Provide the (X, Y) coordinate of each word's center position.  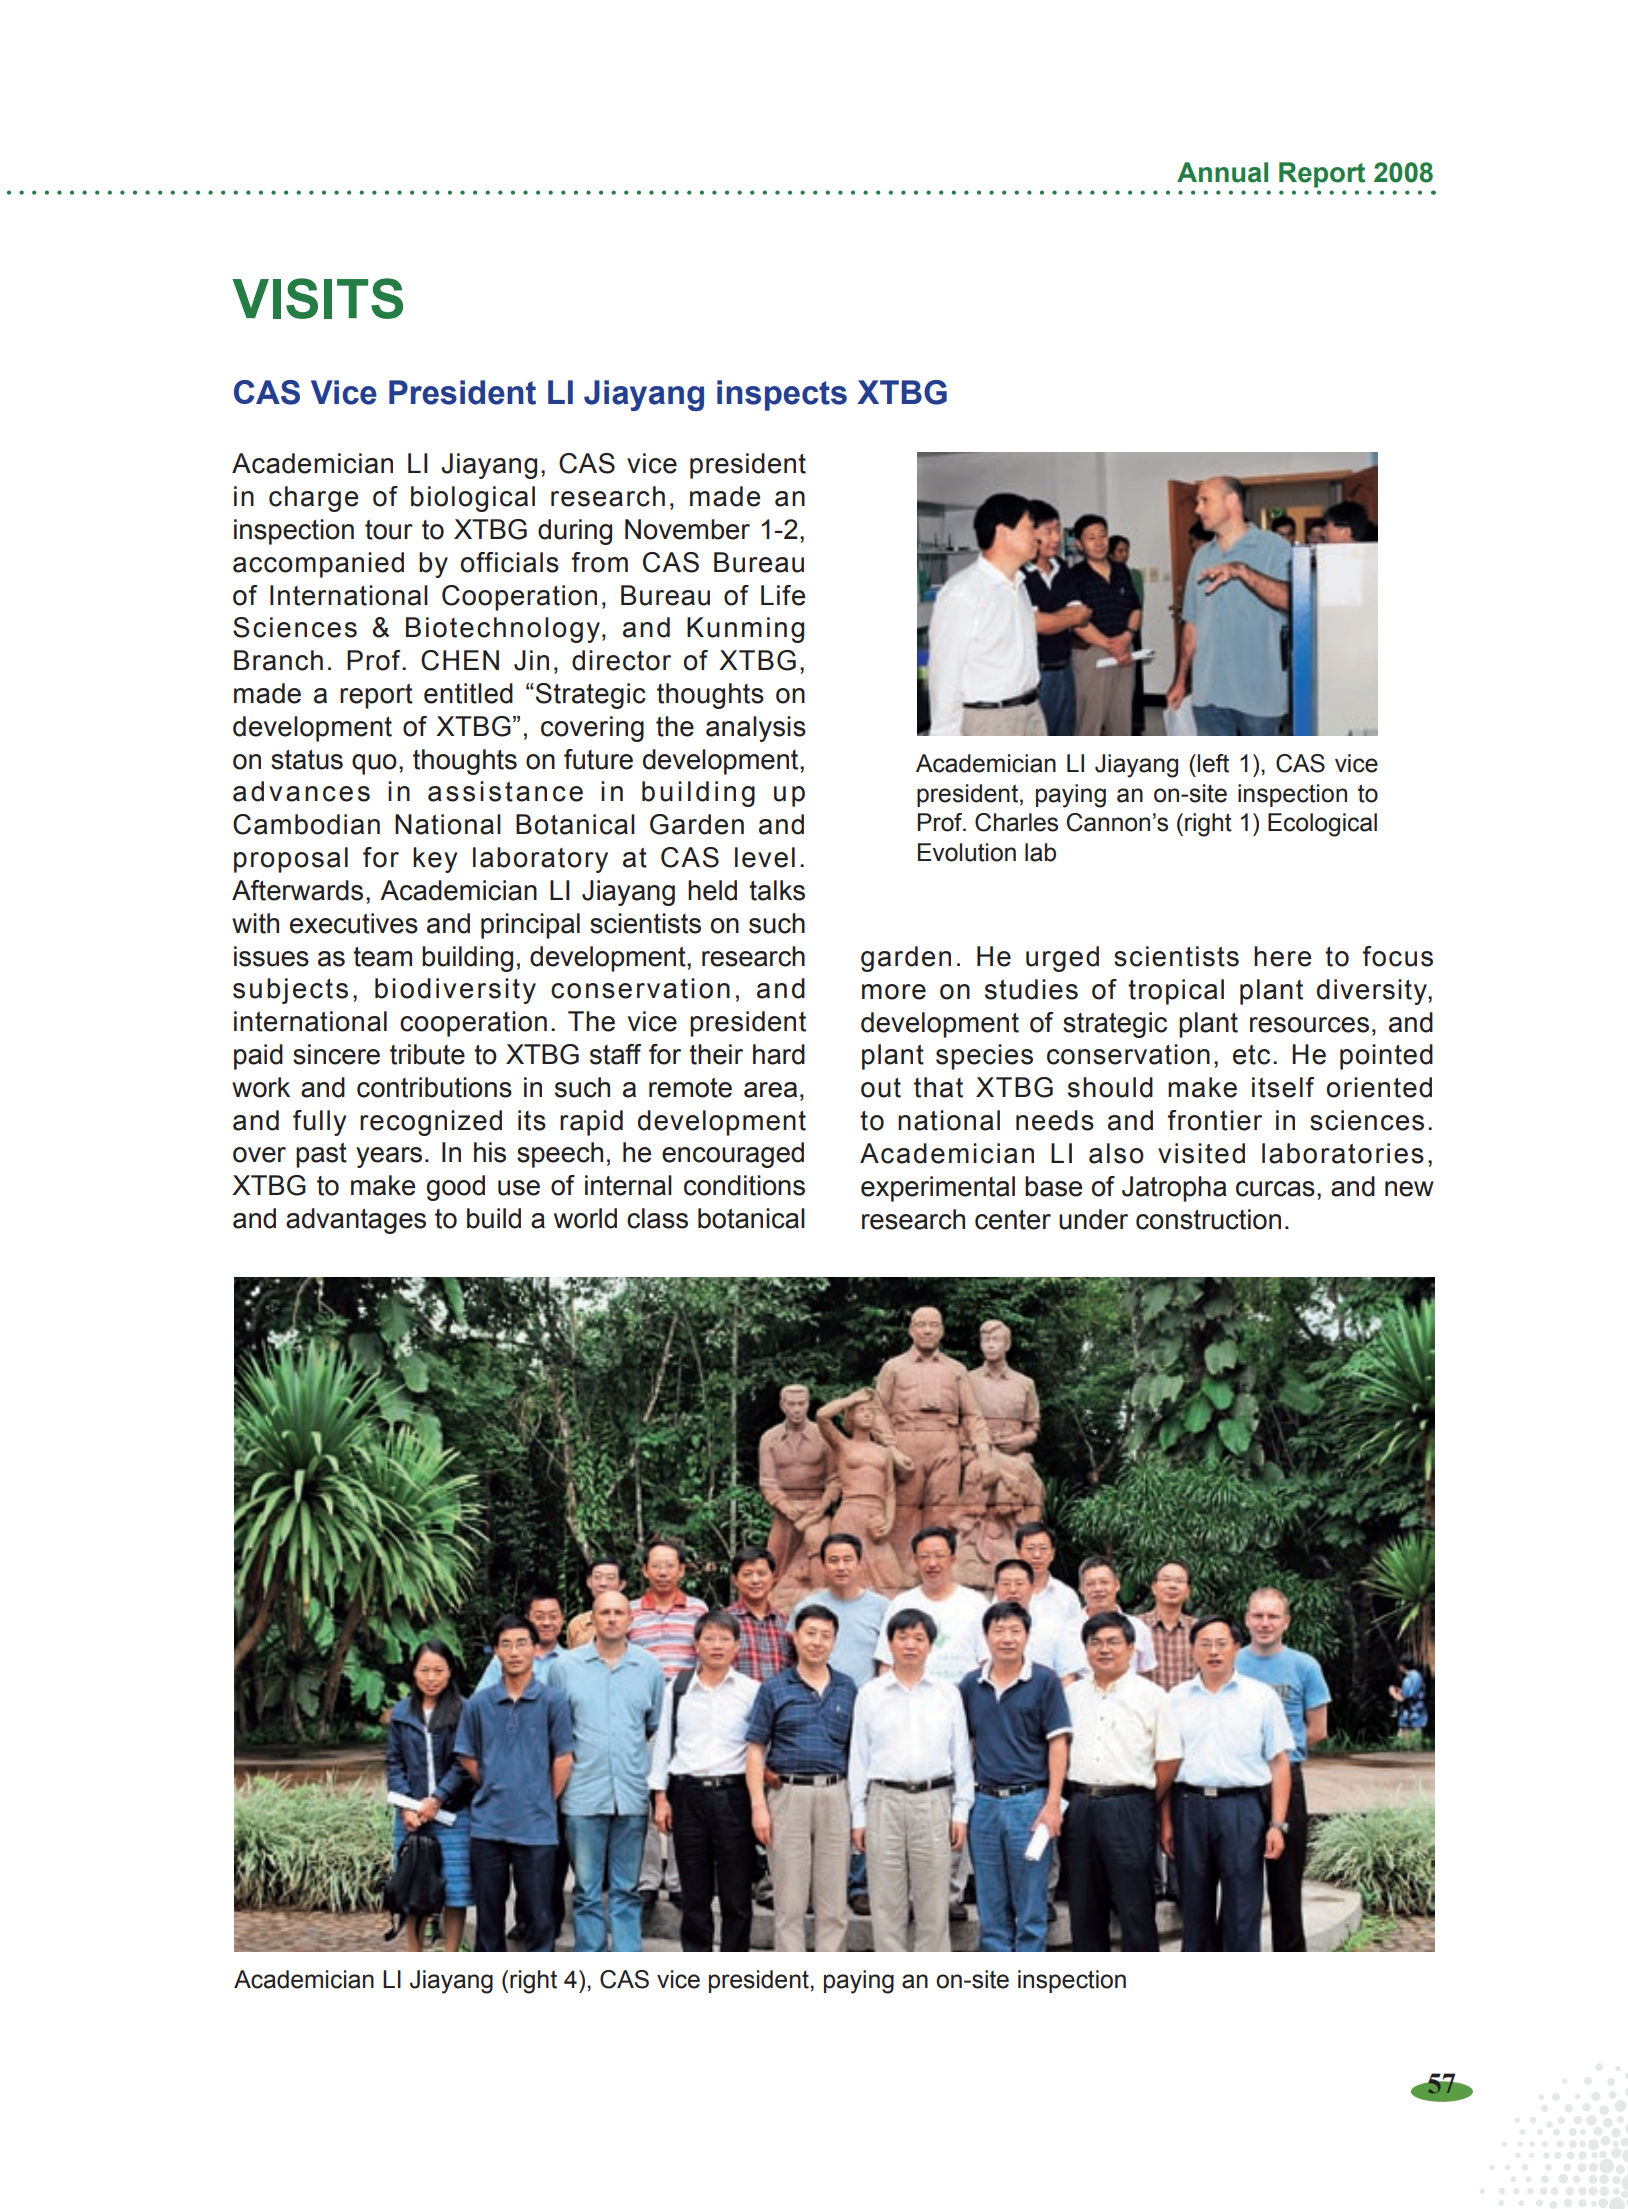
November (687, 529)
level (765, 857)
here (1282, 956)
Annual (1222, 172)
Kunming (745, 630)
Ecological (1322, 825)
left (1213, 763)
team (382, 957)
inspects (782, 395)
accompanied (318, 565)
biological (473, 499)
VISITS (317, 298)
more (894, 992)
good (455, 1188)
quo (374, 764)
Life (783, 595)
